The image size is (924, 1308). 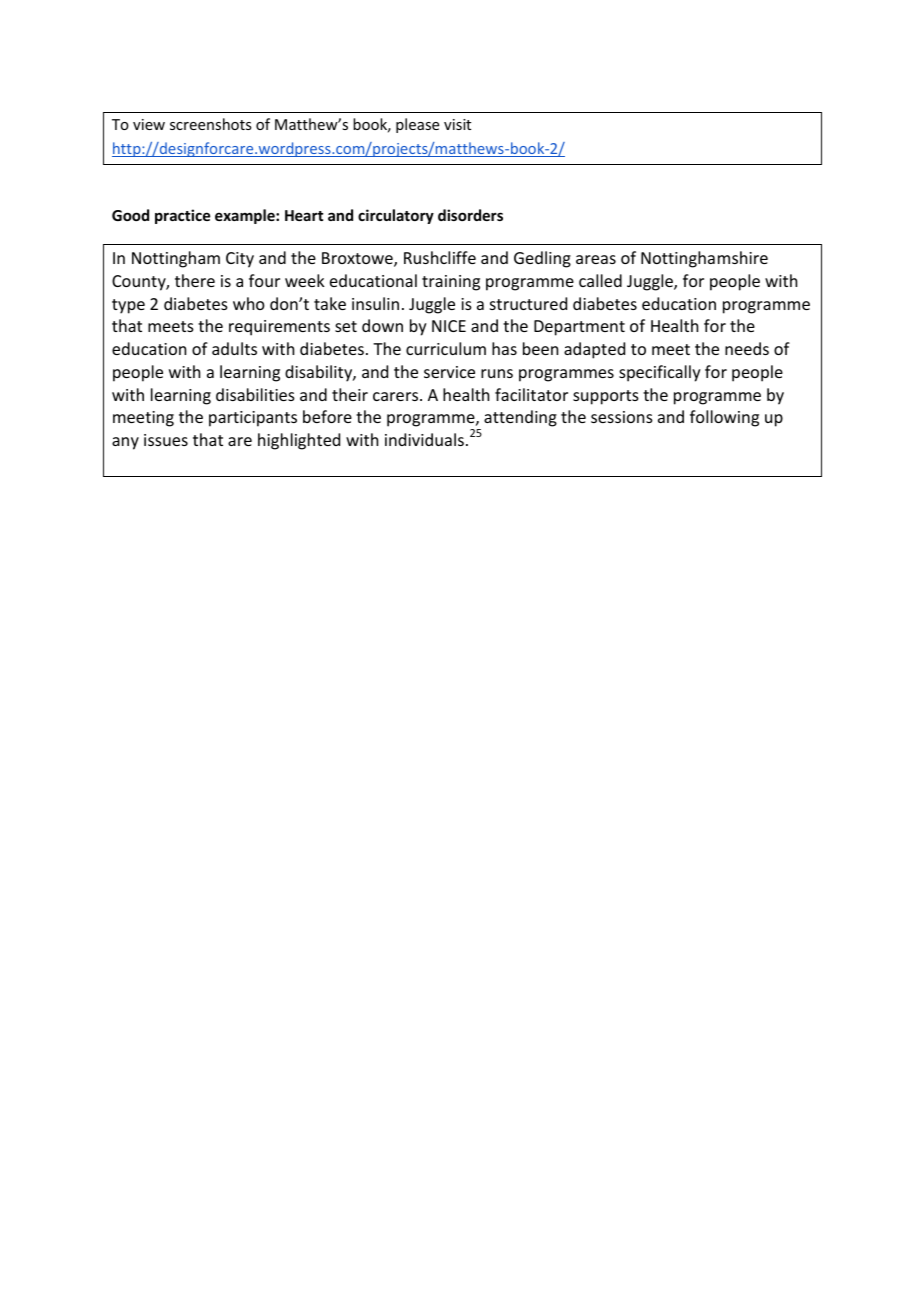 What do you see at coordinates (210, 124) in the document?
I see `screenshots` at bounding box center [210, 124].
